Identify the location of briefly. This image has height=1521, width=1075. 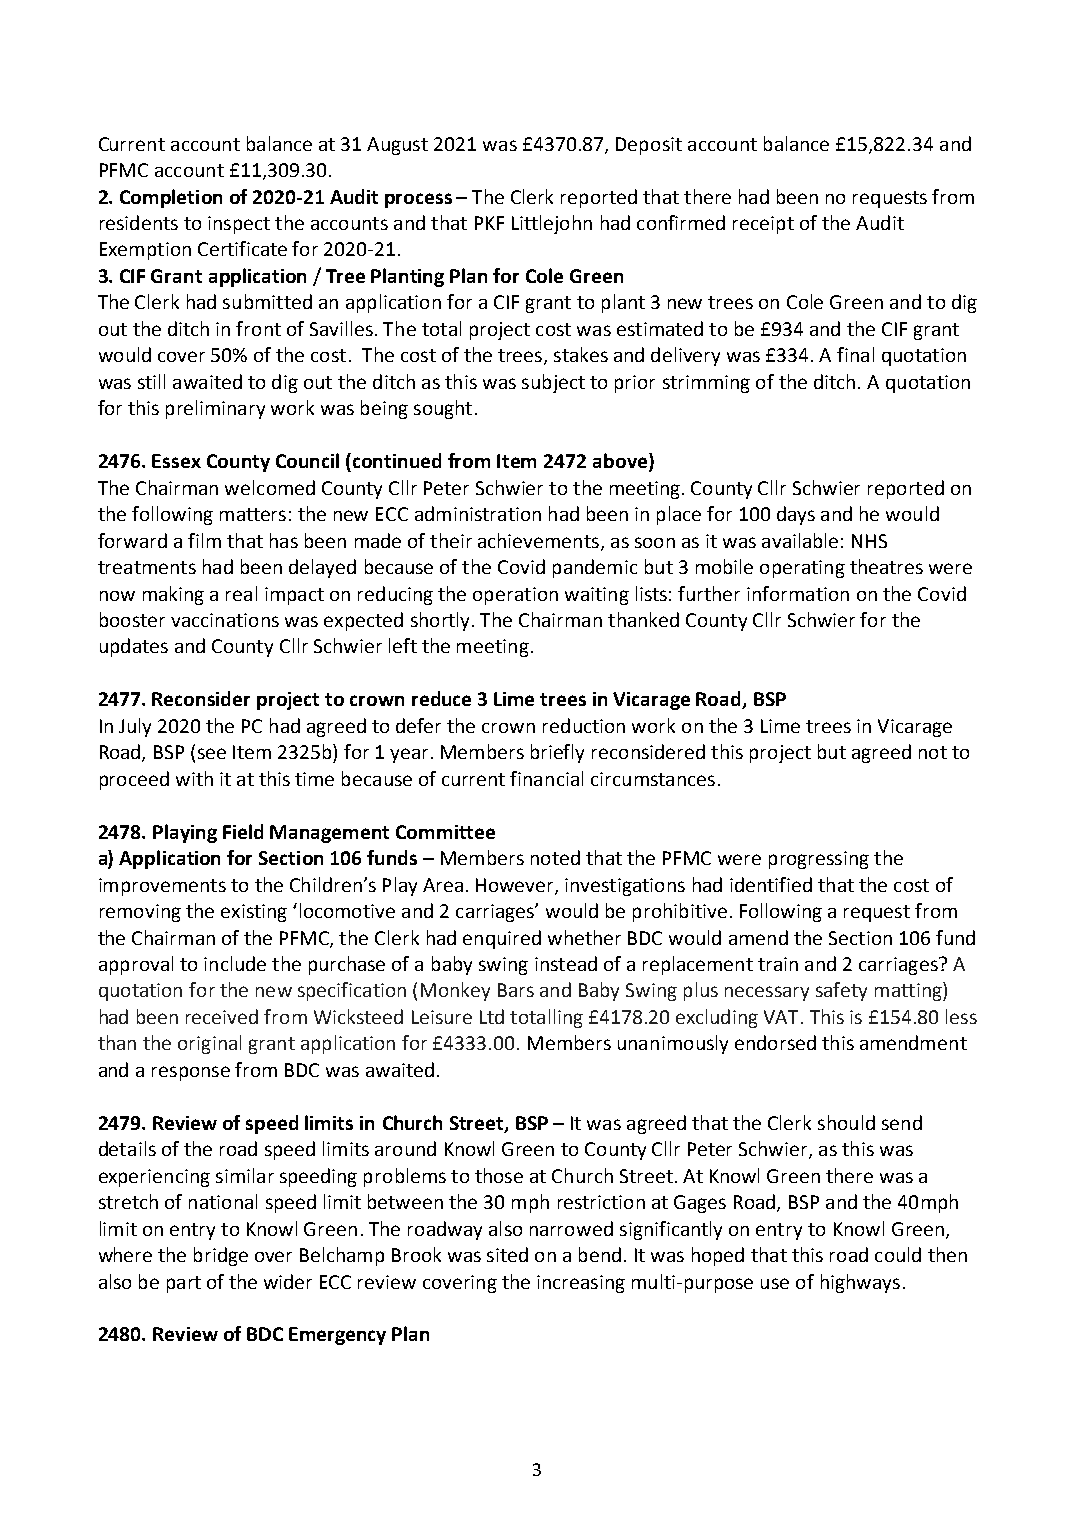
(557, 753).
